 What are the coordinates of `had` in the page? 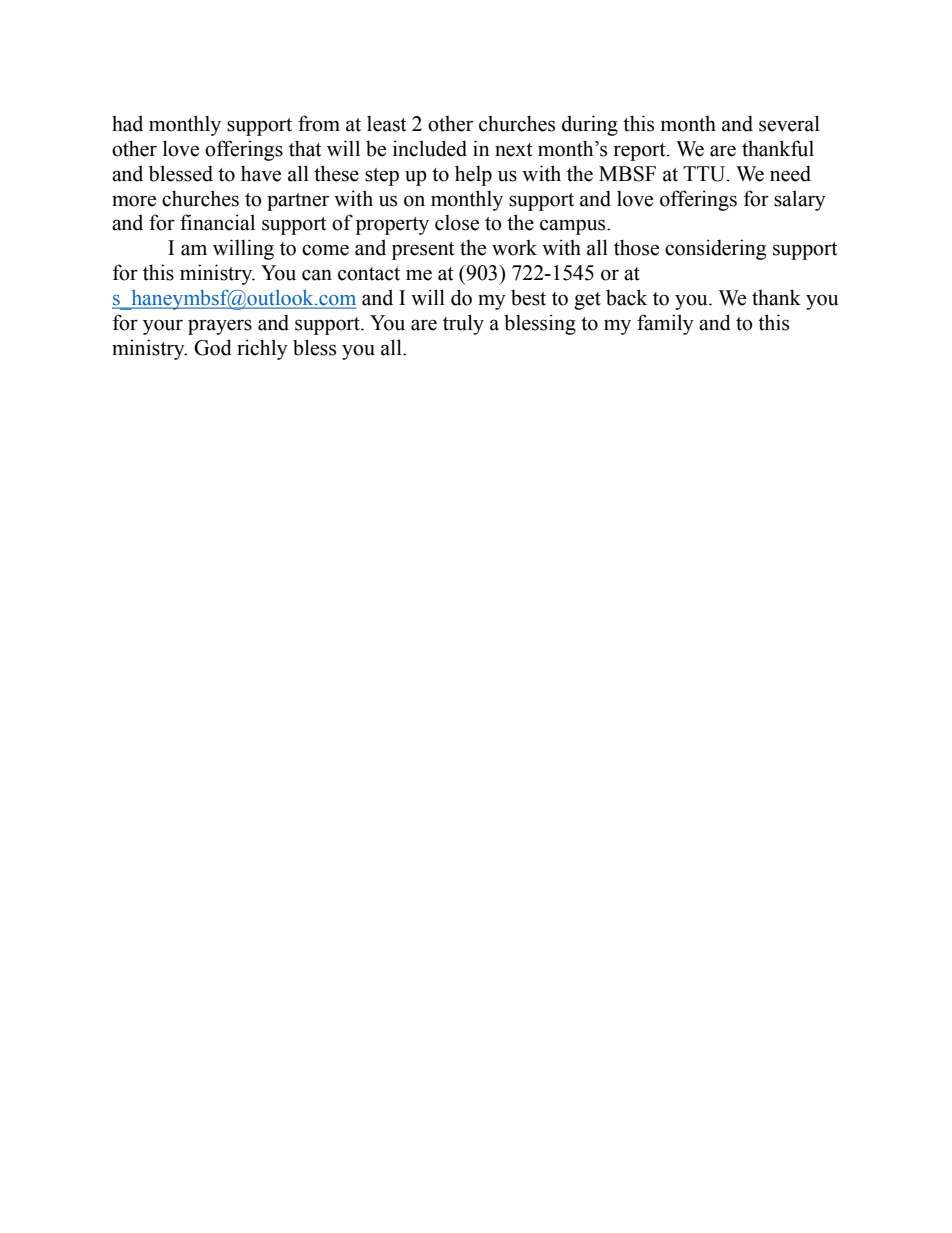 It's located at (127, 123).
